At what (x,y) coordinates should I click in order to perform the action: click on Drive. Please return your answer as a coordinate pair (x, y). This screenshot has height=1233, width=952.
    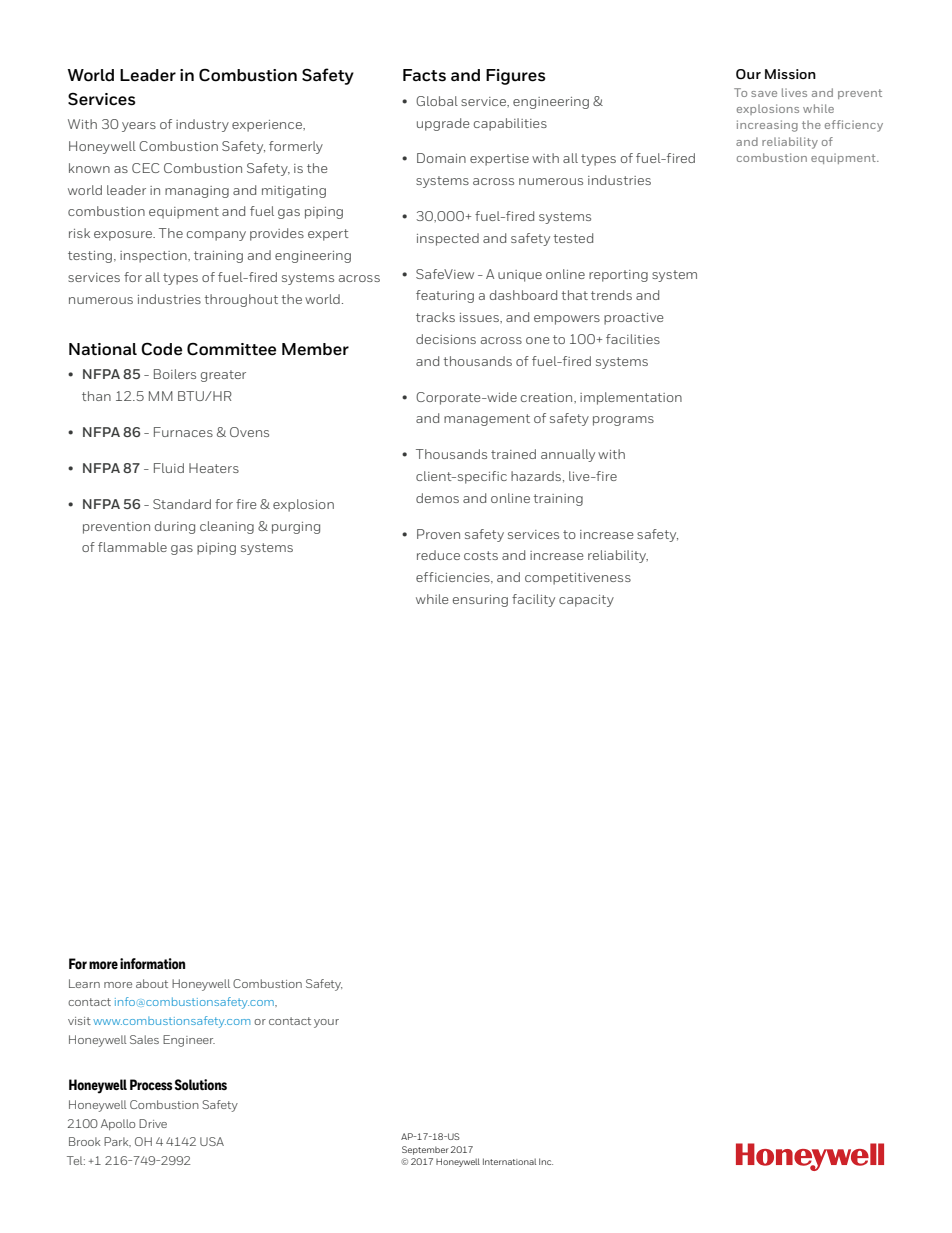
    Looking at the image, I should click on (153, 1123).
